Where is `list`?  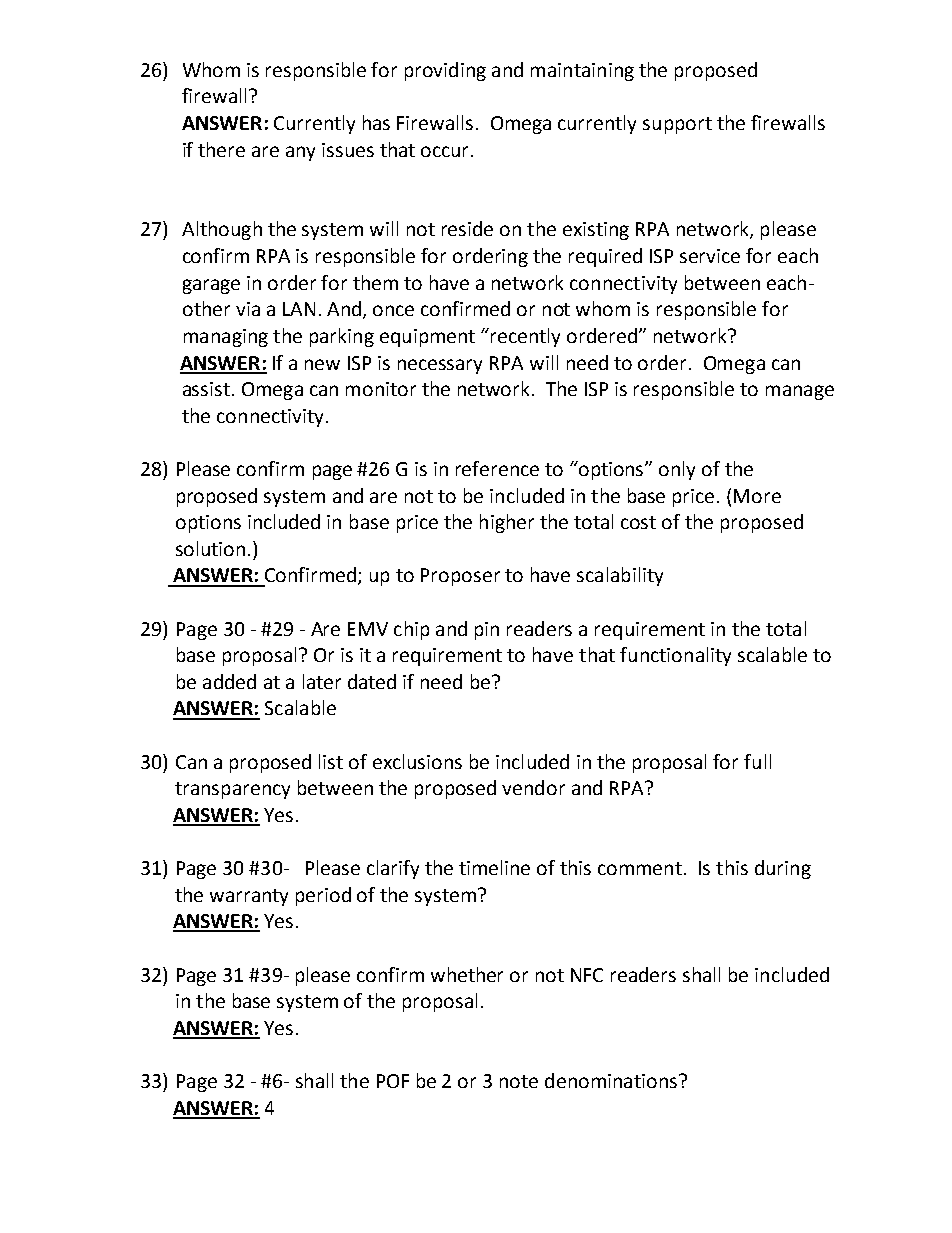 list is located at coordinates (331, 761).
